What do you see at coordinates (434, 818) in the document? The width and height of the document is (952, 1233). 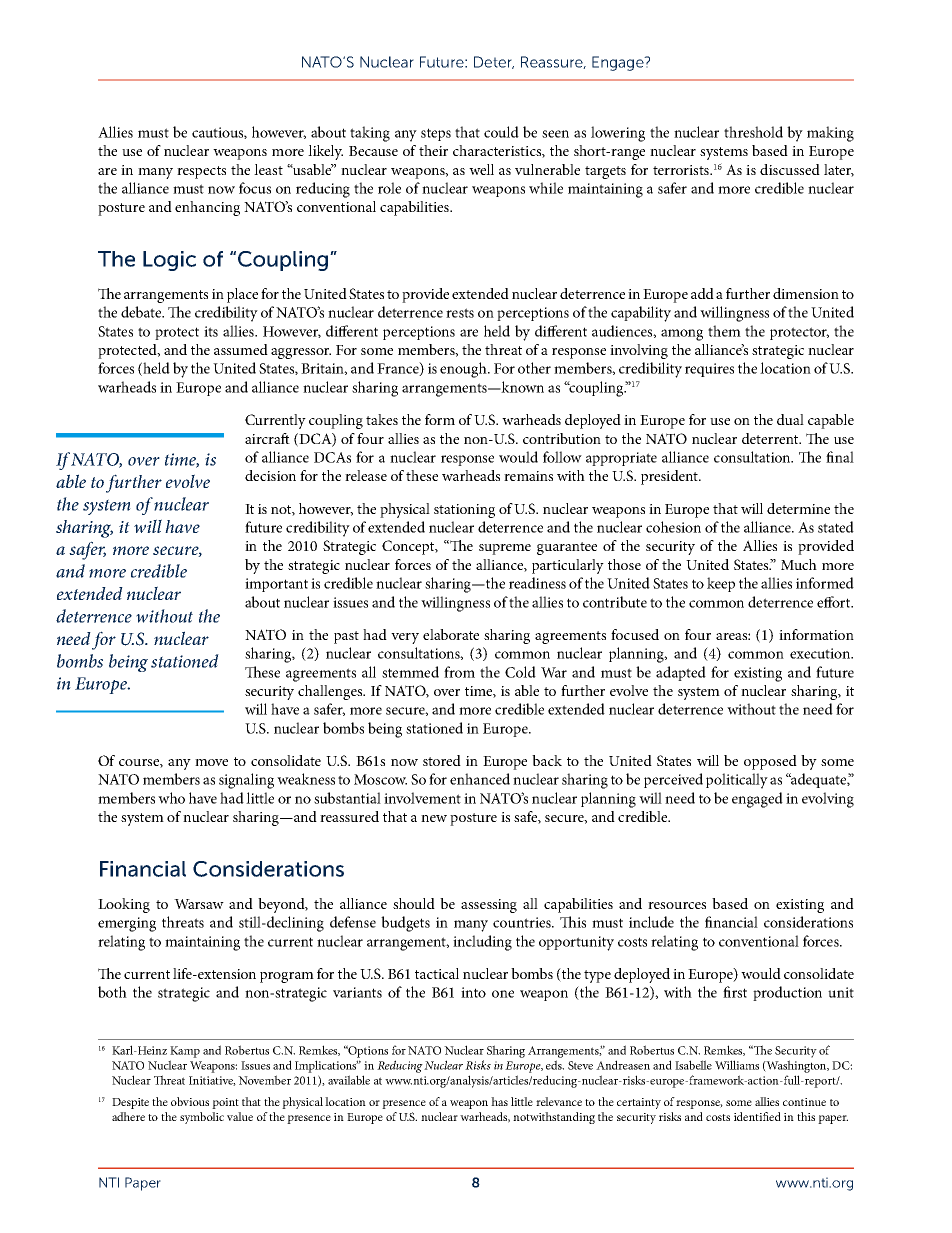 I see `new` at bounding box center [434, 818].
